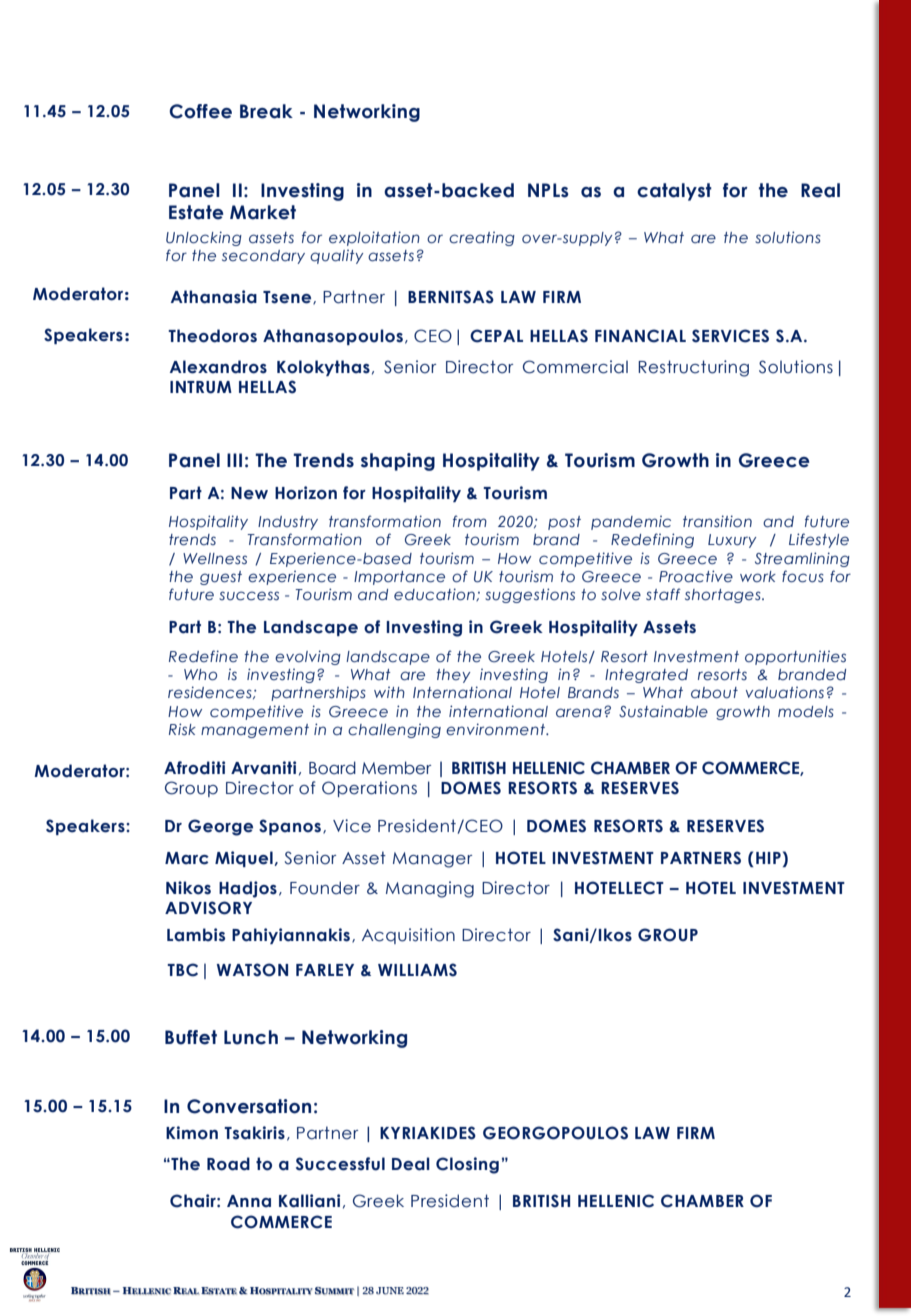 The height and width of the page is (1316, 911). What do you see at coordinates (497, 729) in the page?
I see `environment` at bounding box center [497, 729].
